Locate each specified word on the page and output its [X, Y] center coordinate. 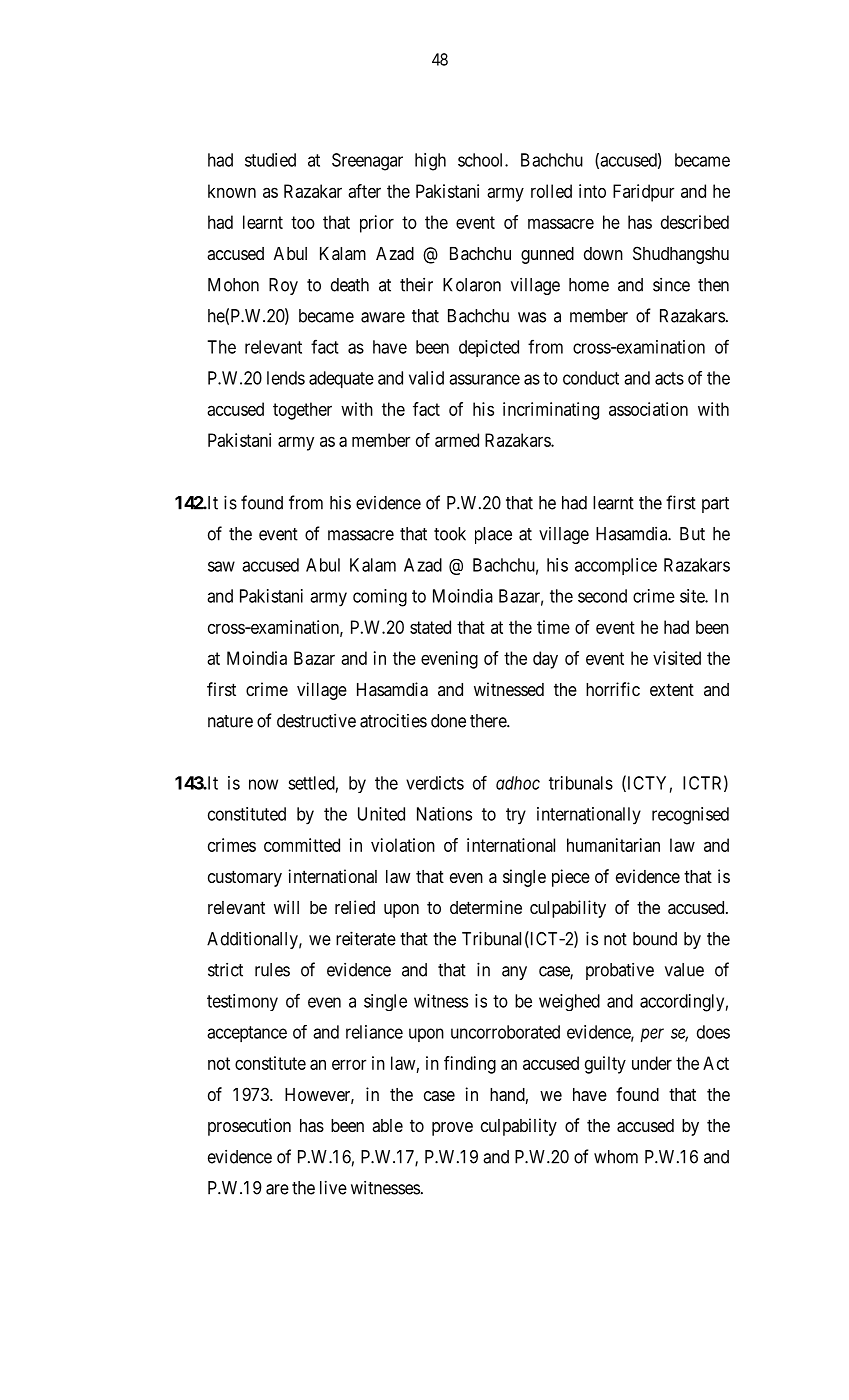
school [482, 160]
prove [452, 1129]
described [695, 222]
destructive [316, 721]
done [448, 721]
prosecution [249, 1127]
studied [270, 160]
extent [672, 689]
